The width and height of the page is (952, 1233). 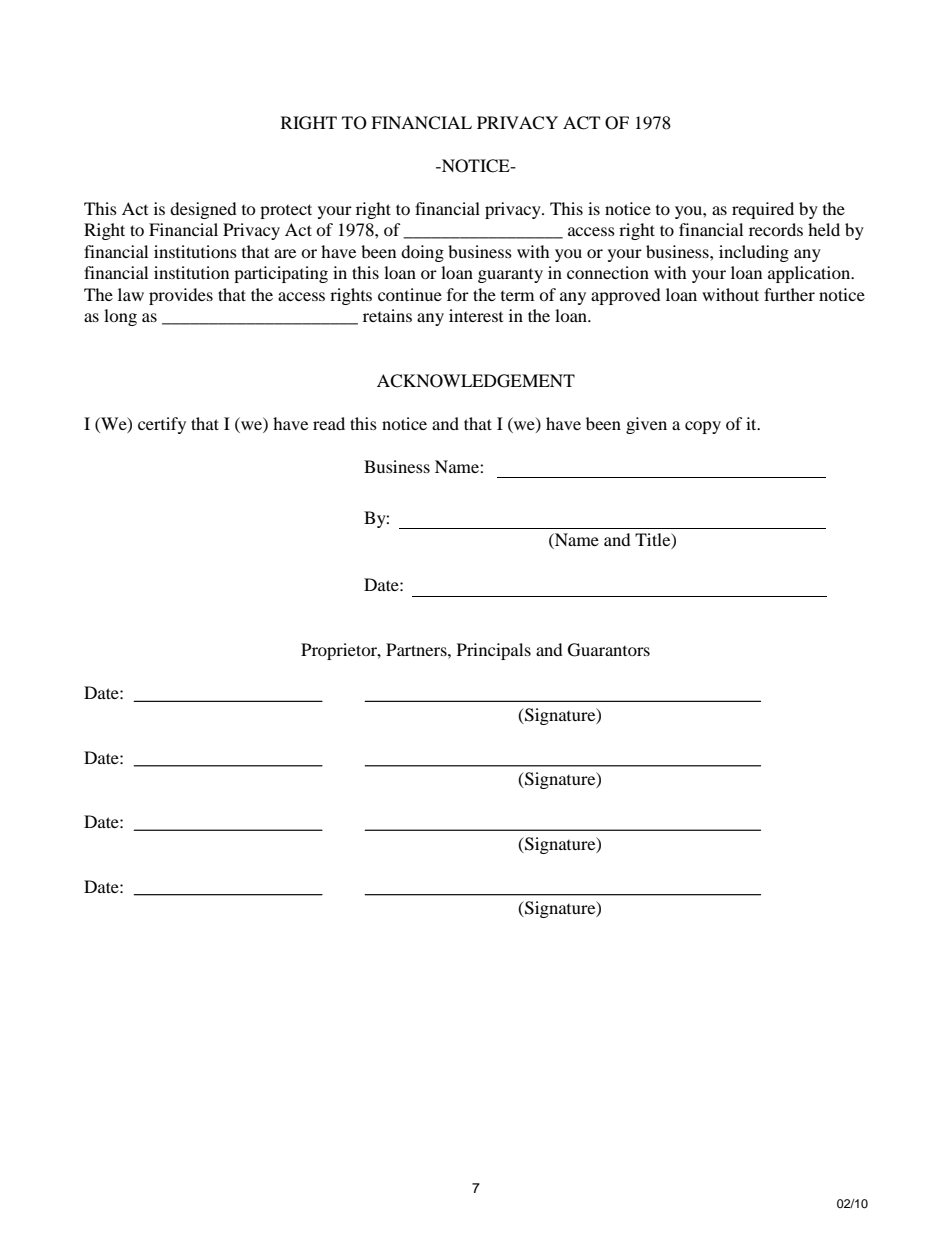 What do you see at coordinates (120, 317) in the page?
I see `long` at bounding box center [120, 317].
